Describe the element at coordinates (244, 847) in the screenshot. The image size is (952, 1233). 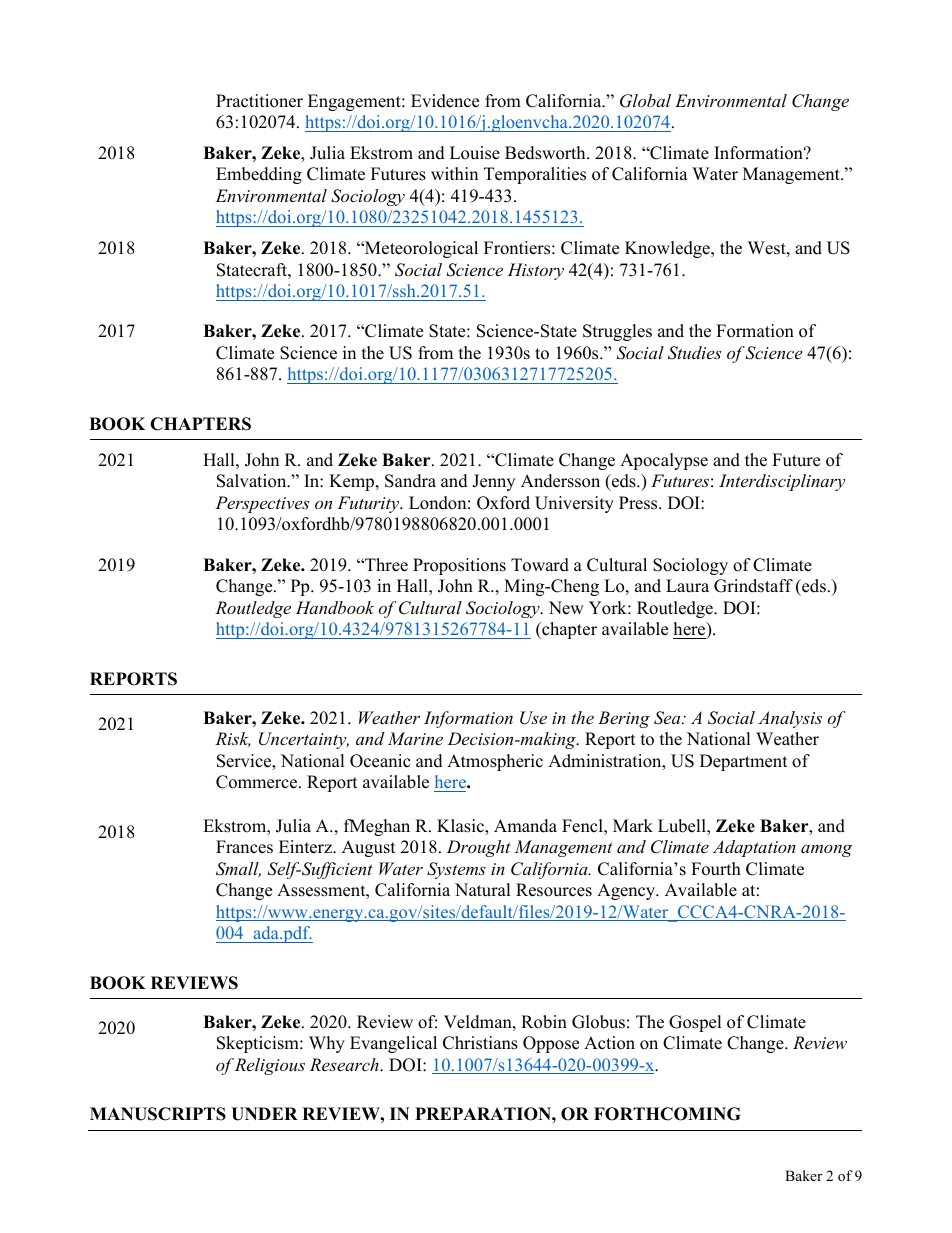
I see `Frances` at that location.
